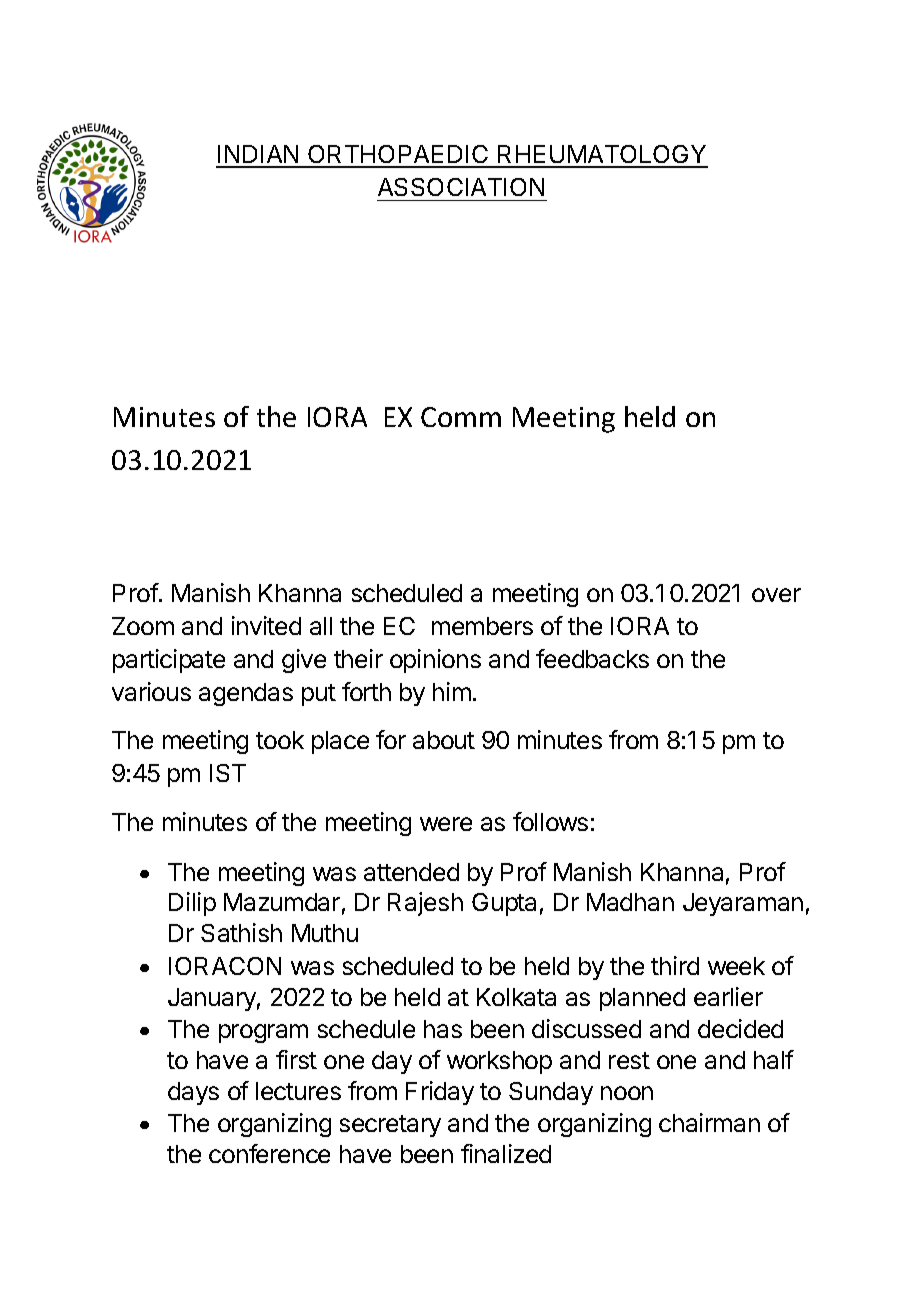 The height and width of the screenshot is (1308, 924). I want to click on ORTHOPAEDIC, so click(398, 156).
